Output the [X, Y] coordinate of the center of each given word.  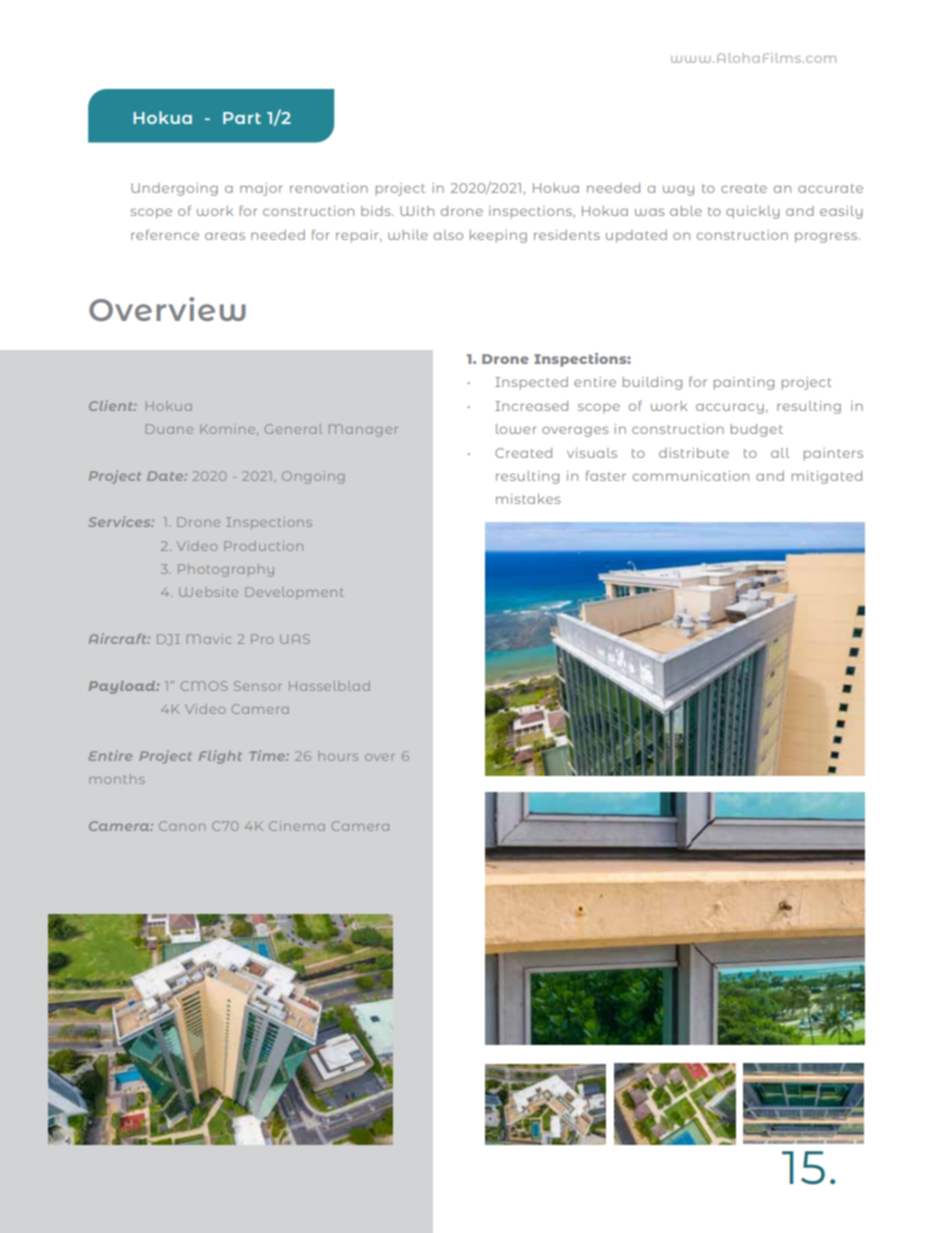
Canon [182, 826]
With [417, 211]
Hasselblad [329, 686]
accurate [830, 188]
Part [242, 118]
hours [338, 756]
